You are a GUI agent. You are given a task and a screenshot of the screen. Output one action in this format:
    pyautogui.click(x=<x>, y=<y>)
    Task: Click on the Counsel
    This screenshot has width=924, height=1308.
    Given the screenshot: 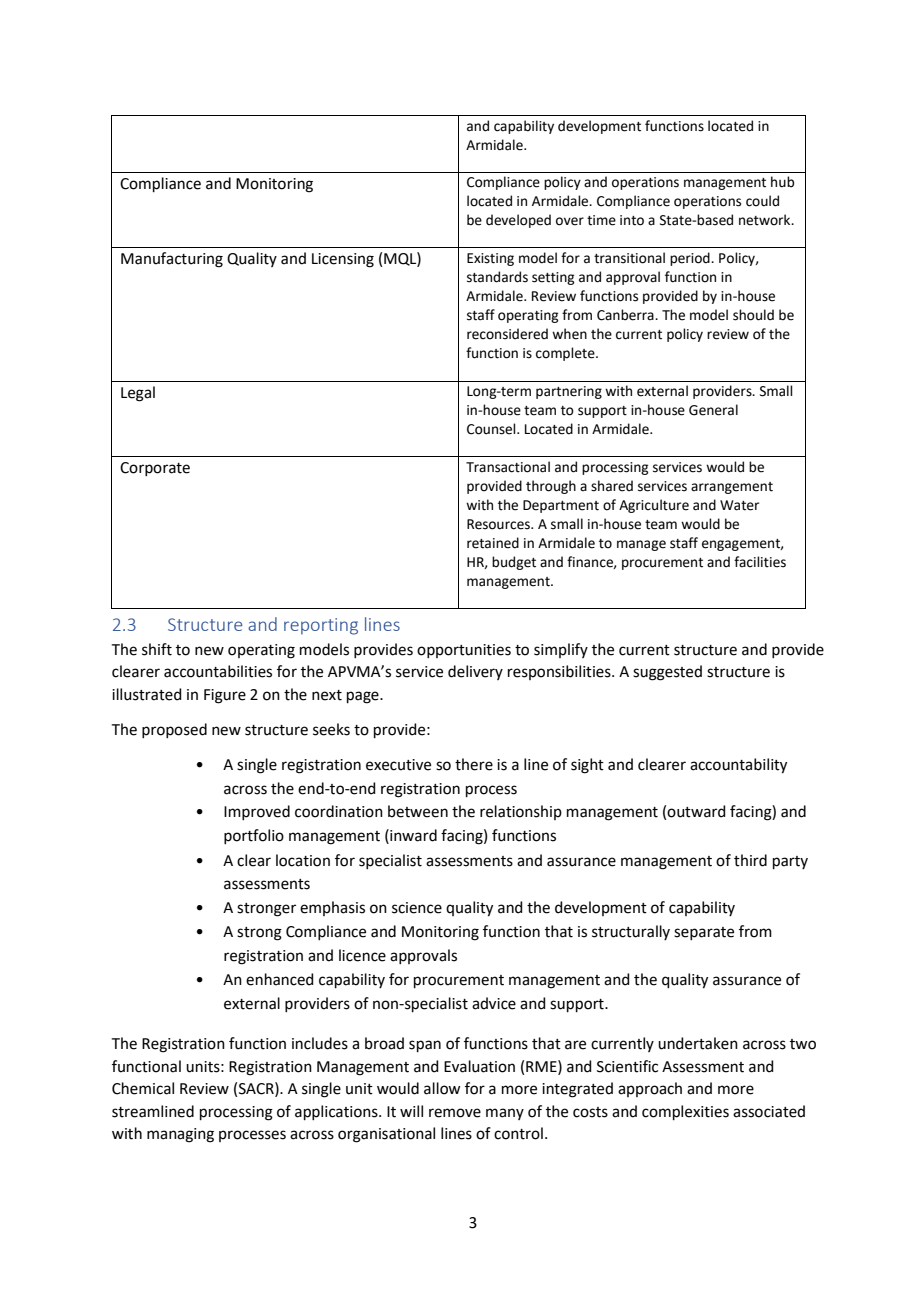 What is the action you would take?
    pyautogui.click(x=492, y=429)
